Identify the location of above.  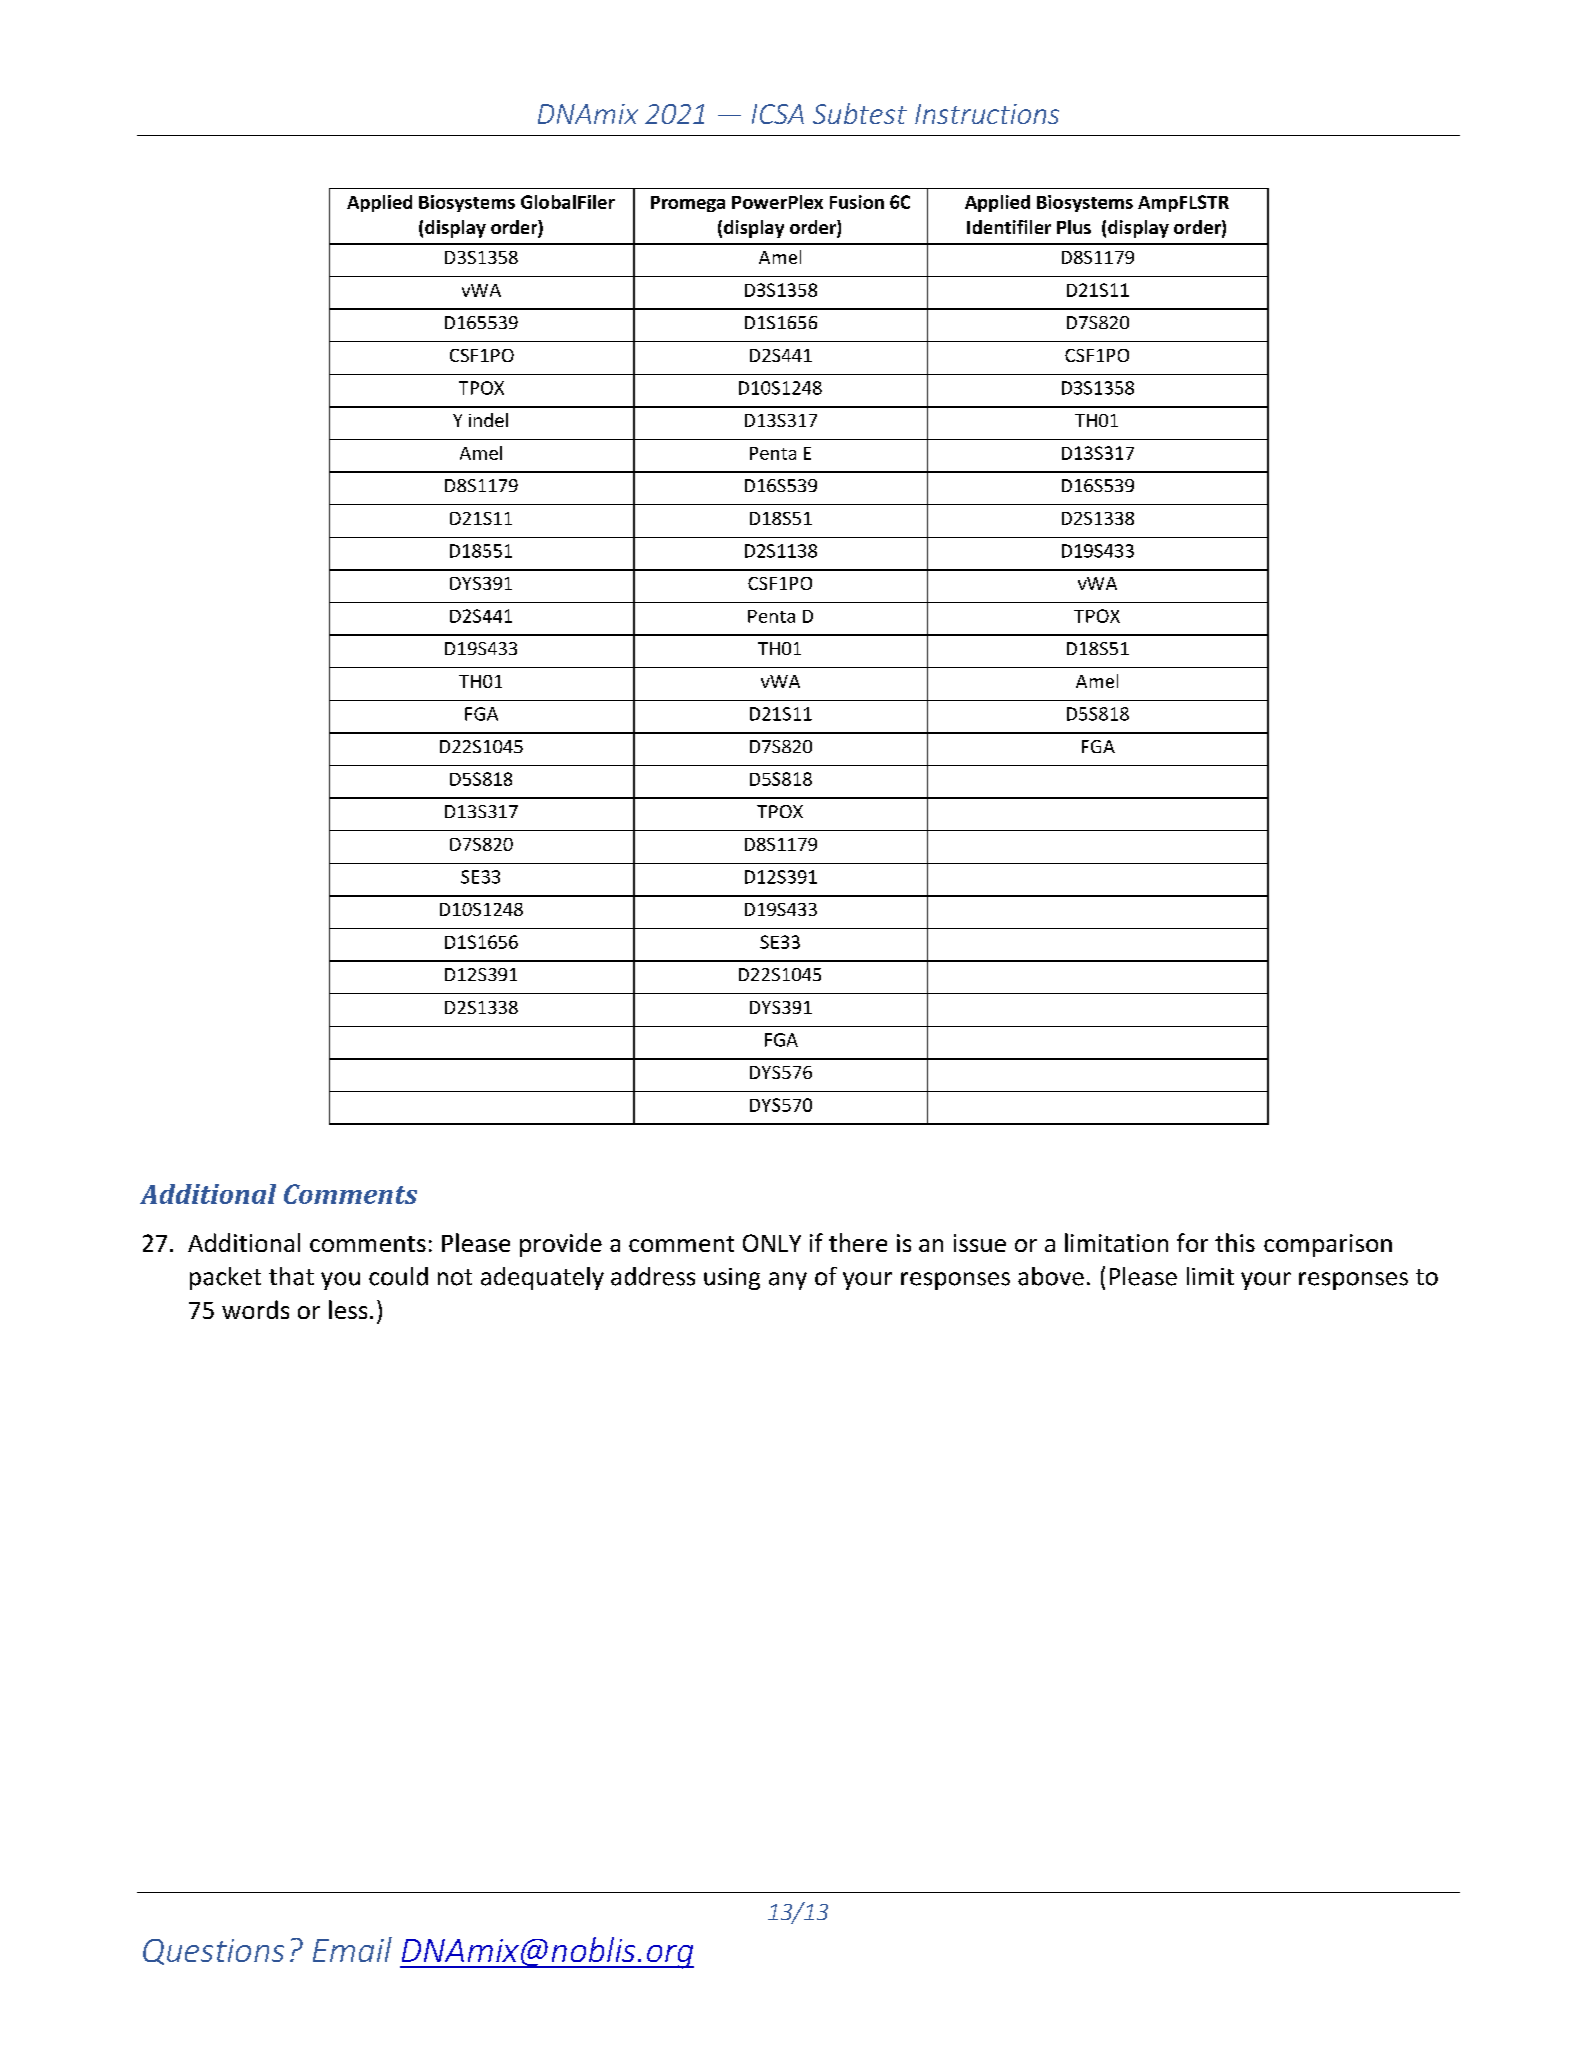
(1051, 1276).
